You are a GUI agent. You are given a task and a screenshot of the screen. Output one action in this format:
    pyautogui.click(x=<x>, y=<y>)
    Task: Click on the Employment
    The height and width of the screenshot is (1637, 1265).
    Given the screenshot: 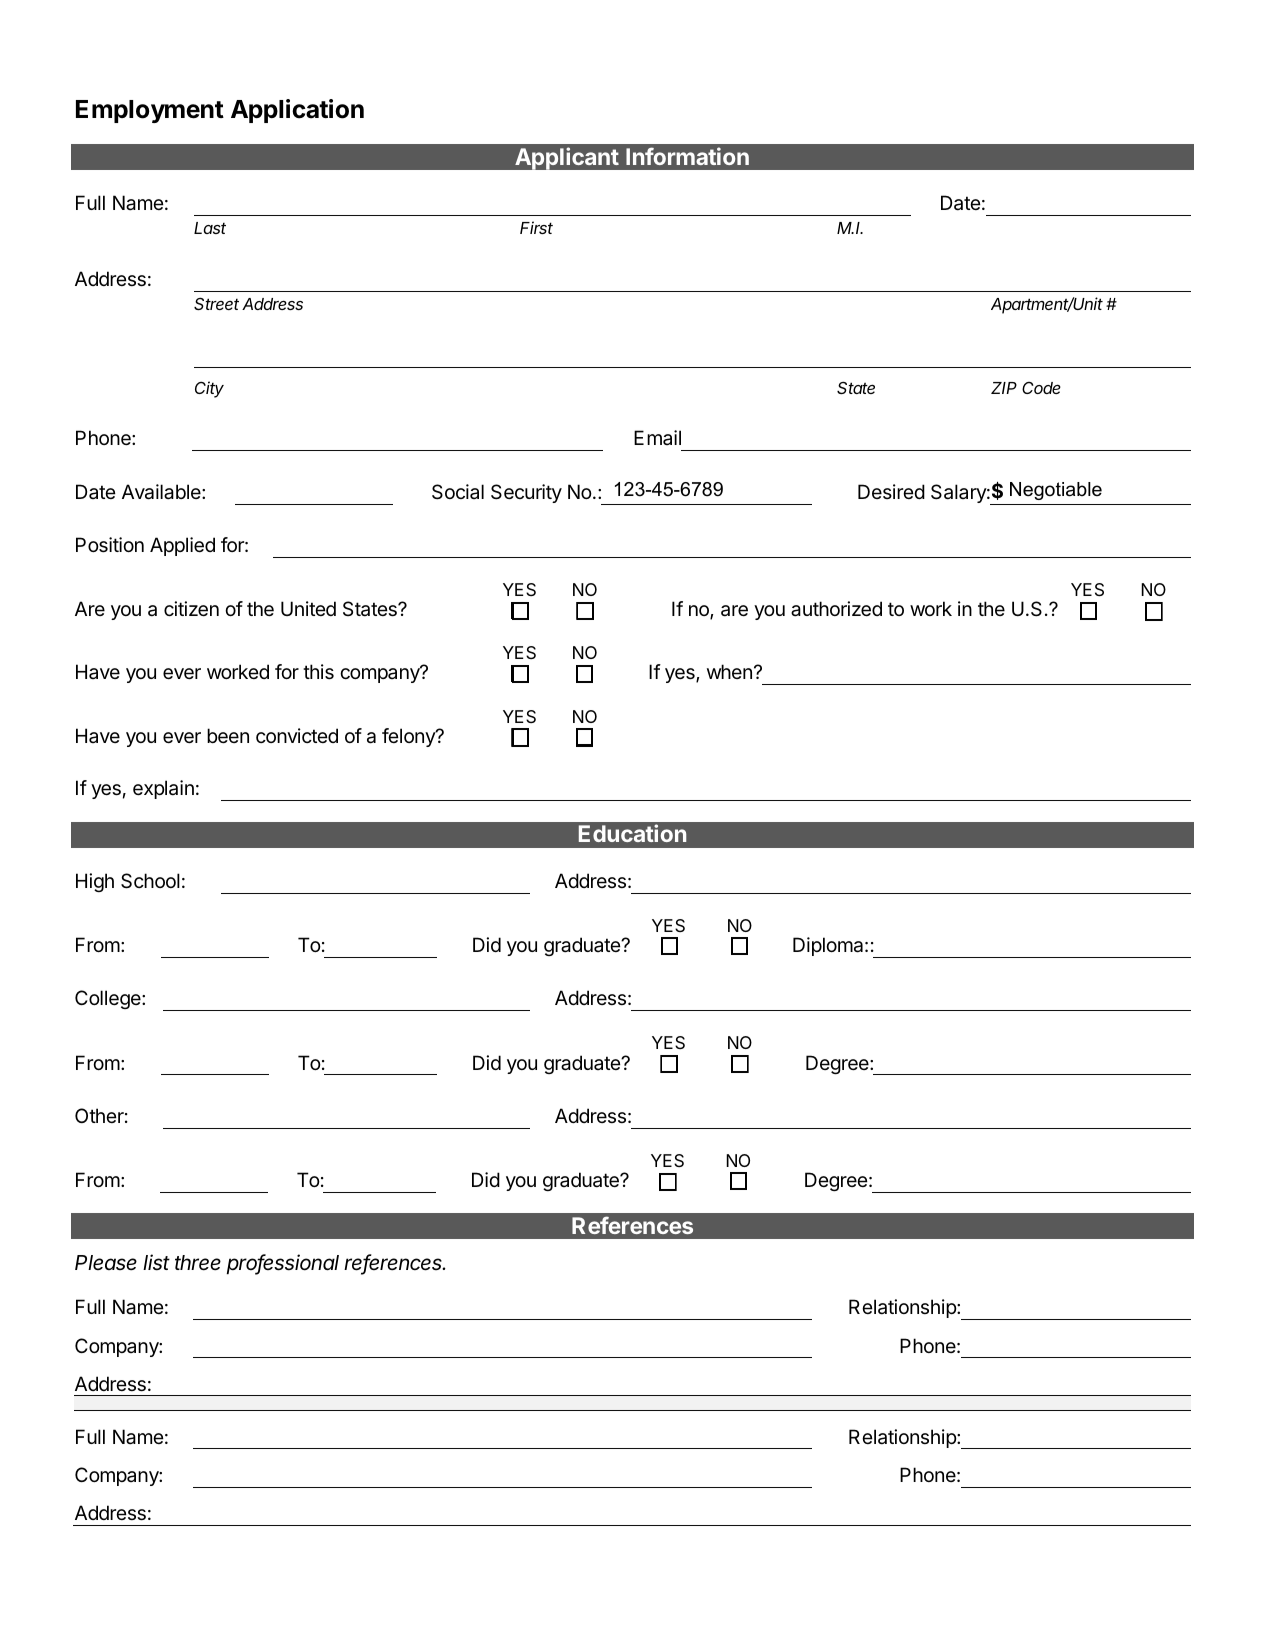 What is the action you would take?
    pyautogui.click(x=150, y=111)
